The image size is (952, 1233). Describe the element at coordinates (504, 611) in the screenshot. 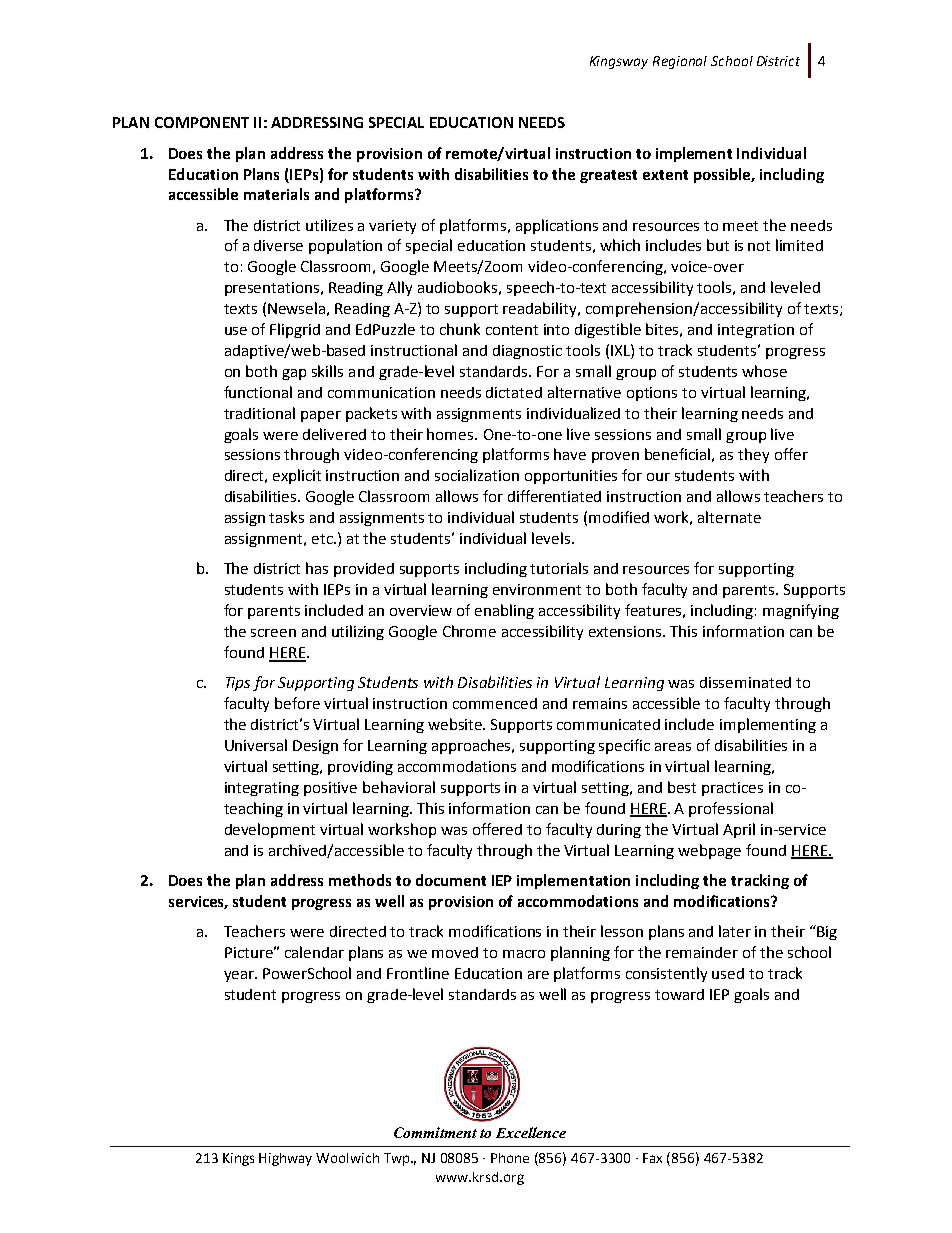

I see `enabling` at that location.
